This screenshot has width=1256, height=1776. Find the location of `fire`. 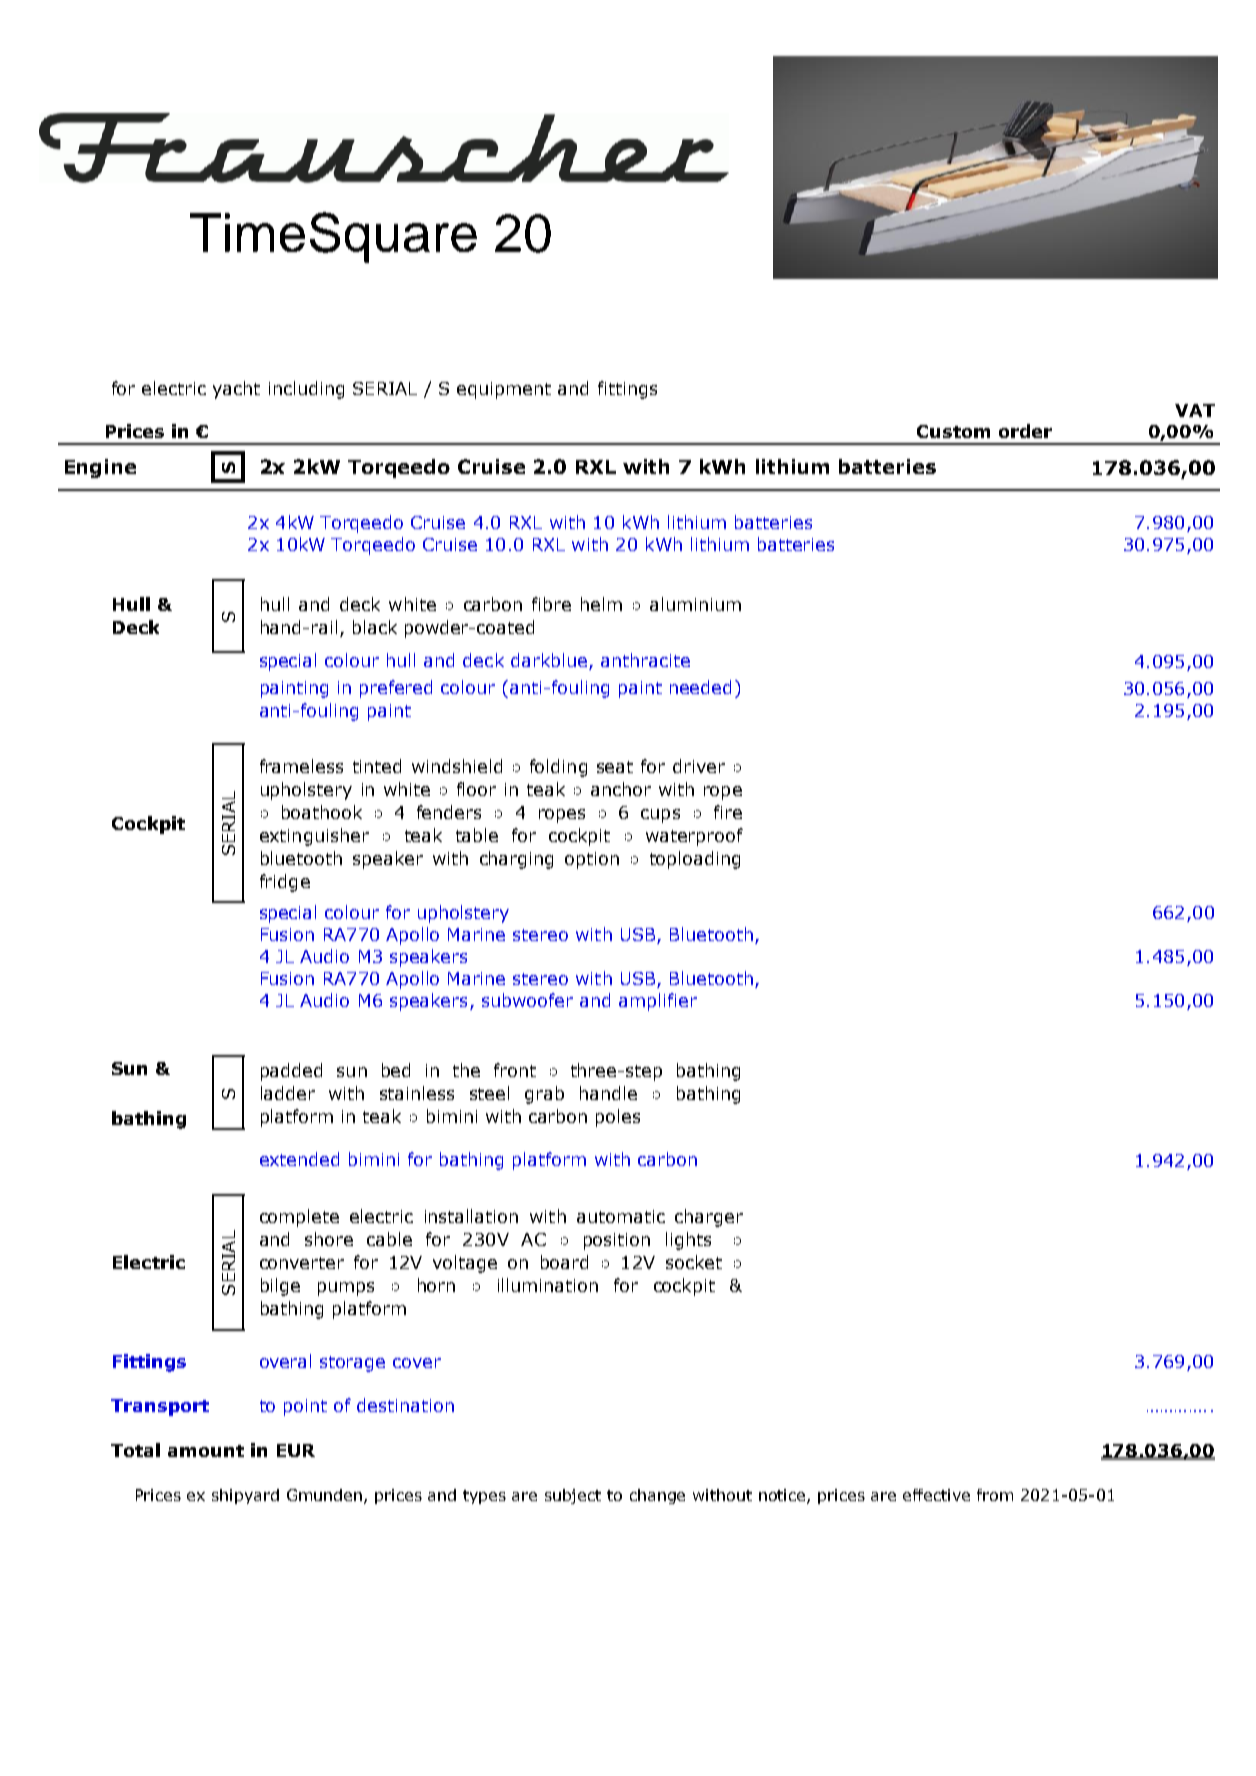

fire is located at coordinates (728, 812).
